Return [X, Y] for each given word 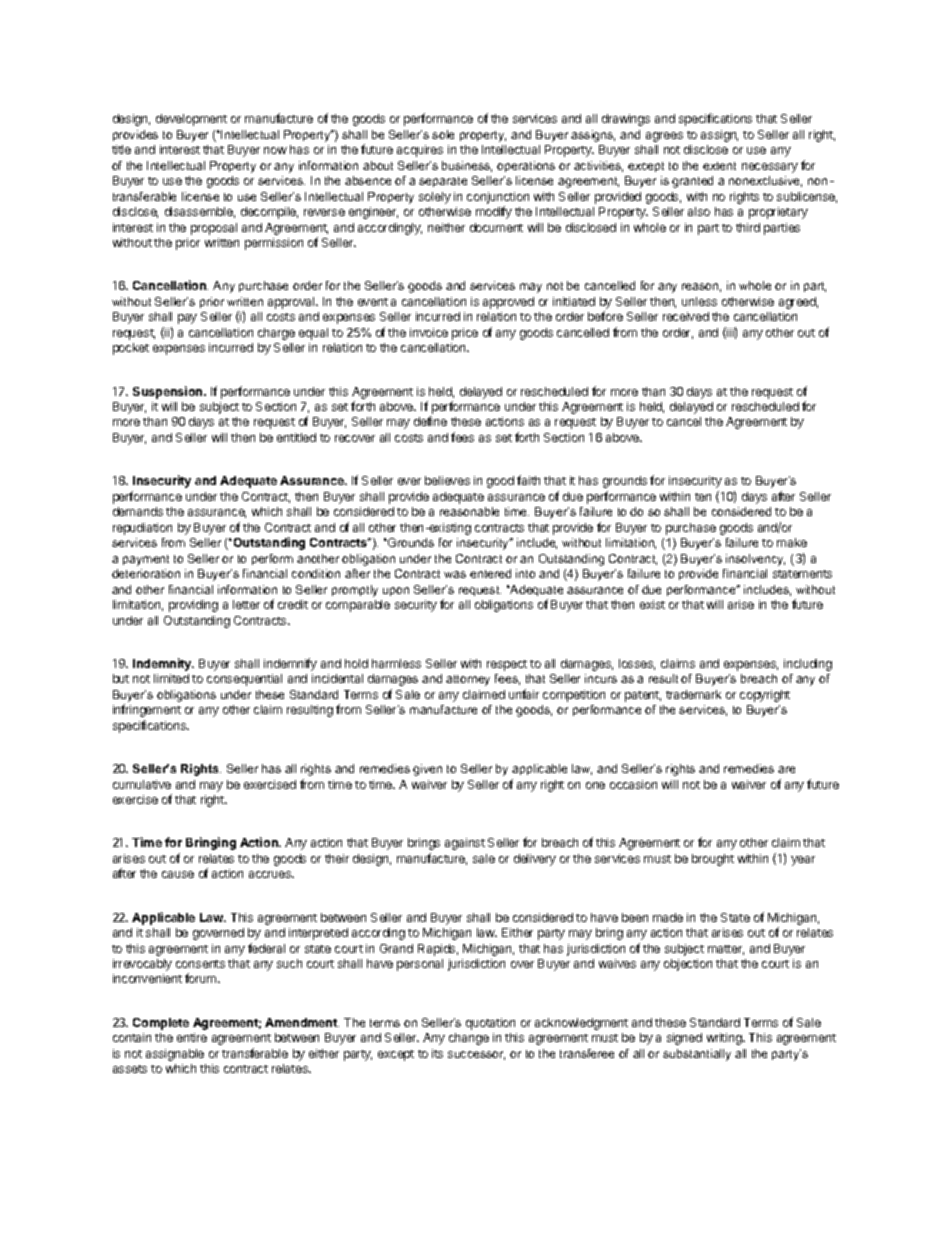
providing [193, 606]
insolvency [755, 560]
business [467, 166]
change [469, 1039]
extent [719, 166]
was [455, 574]
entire [192, 1037]
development [191, 120]
